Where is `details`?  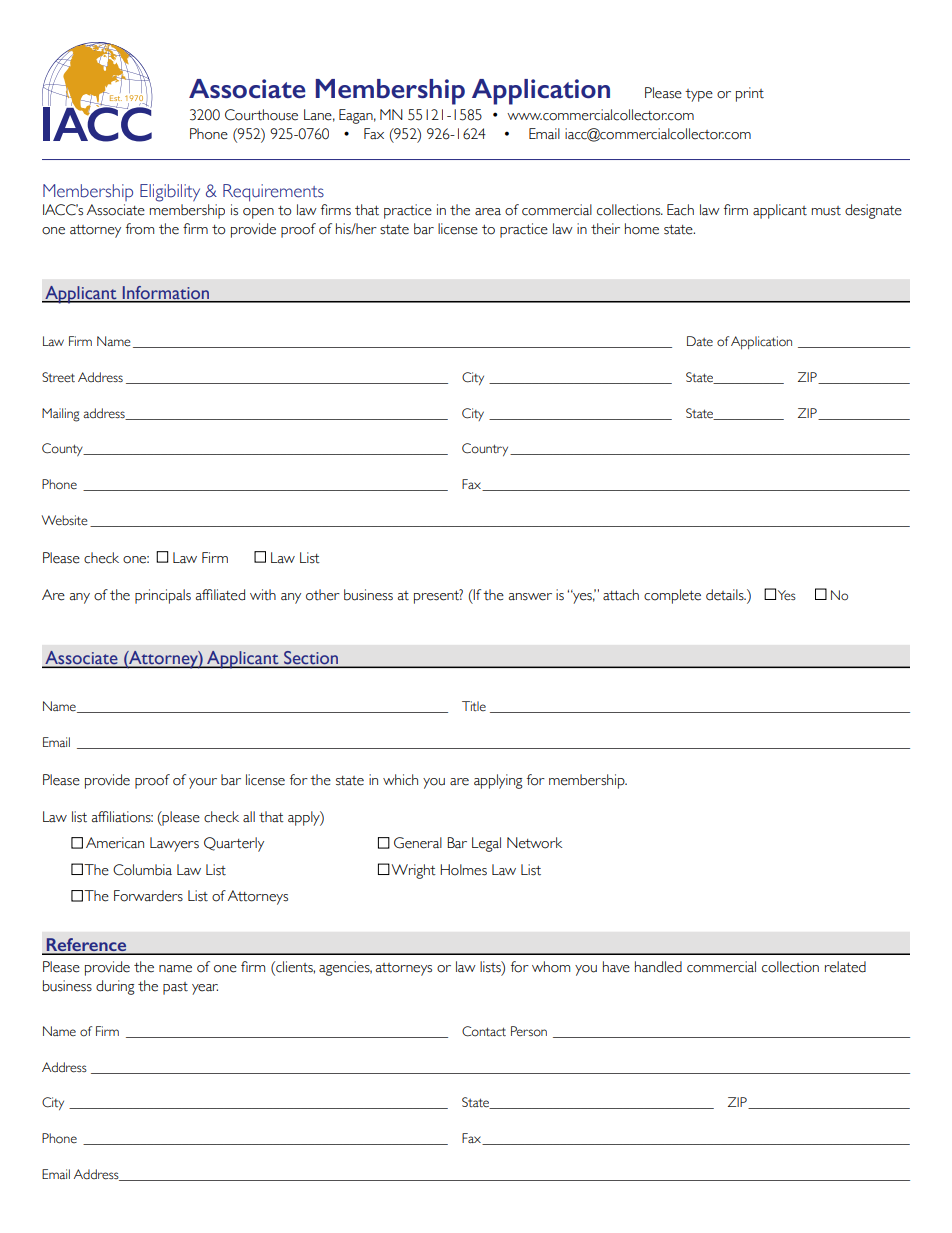
details is located at coordinates (726, 595).
